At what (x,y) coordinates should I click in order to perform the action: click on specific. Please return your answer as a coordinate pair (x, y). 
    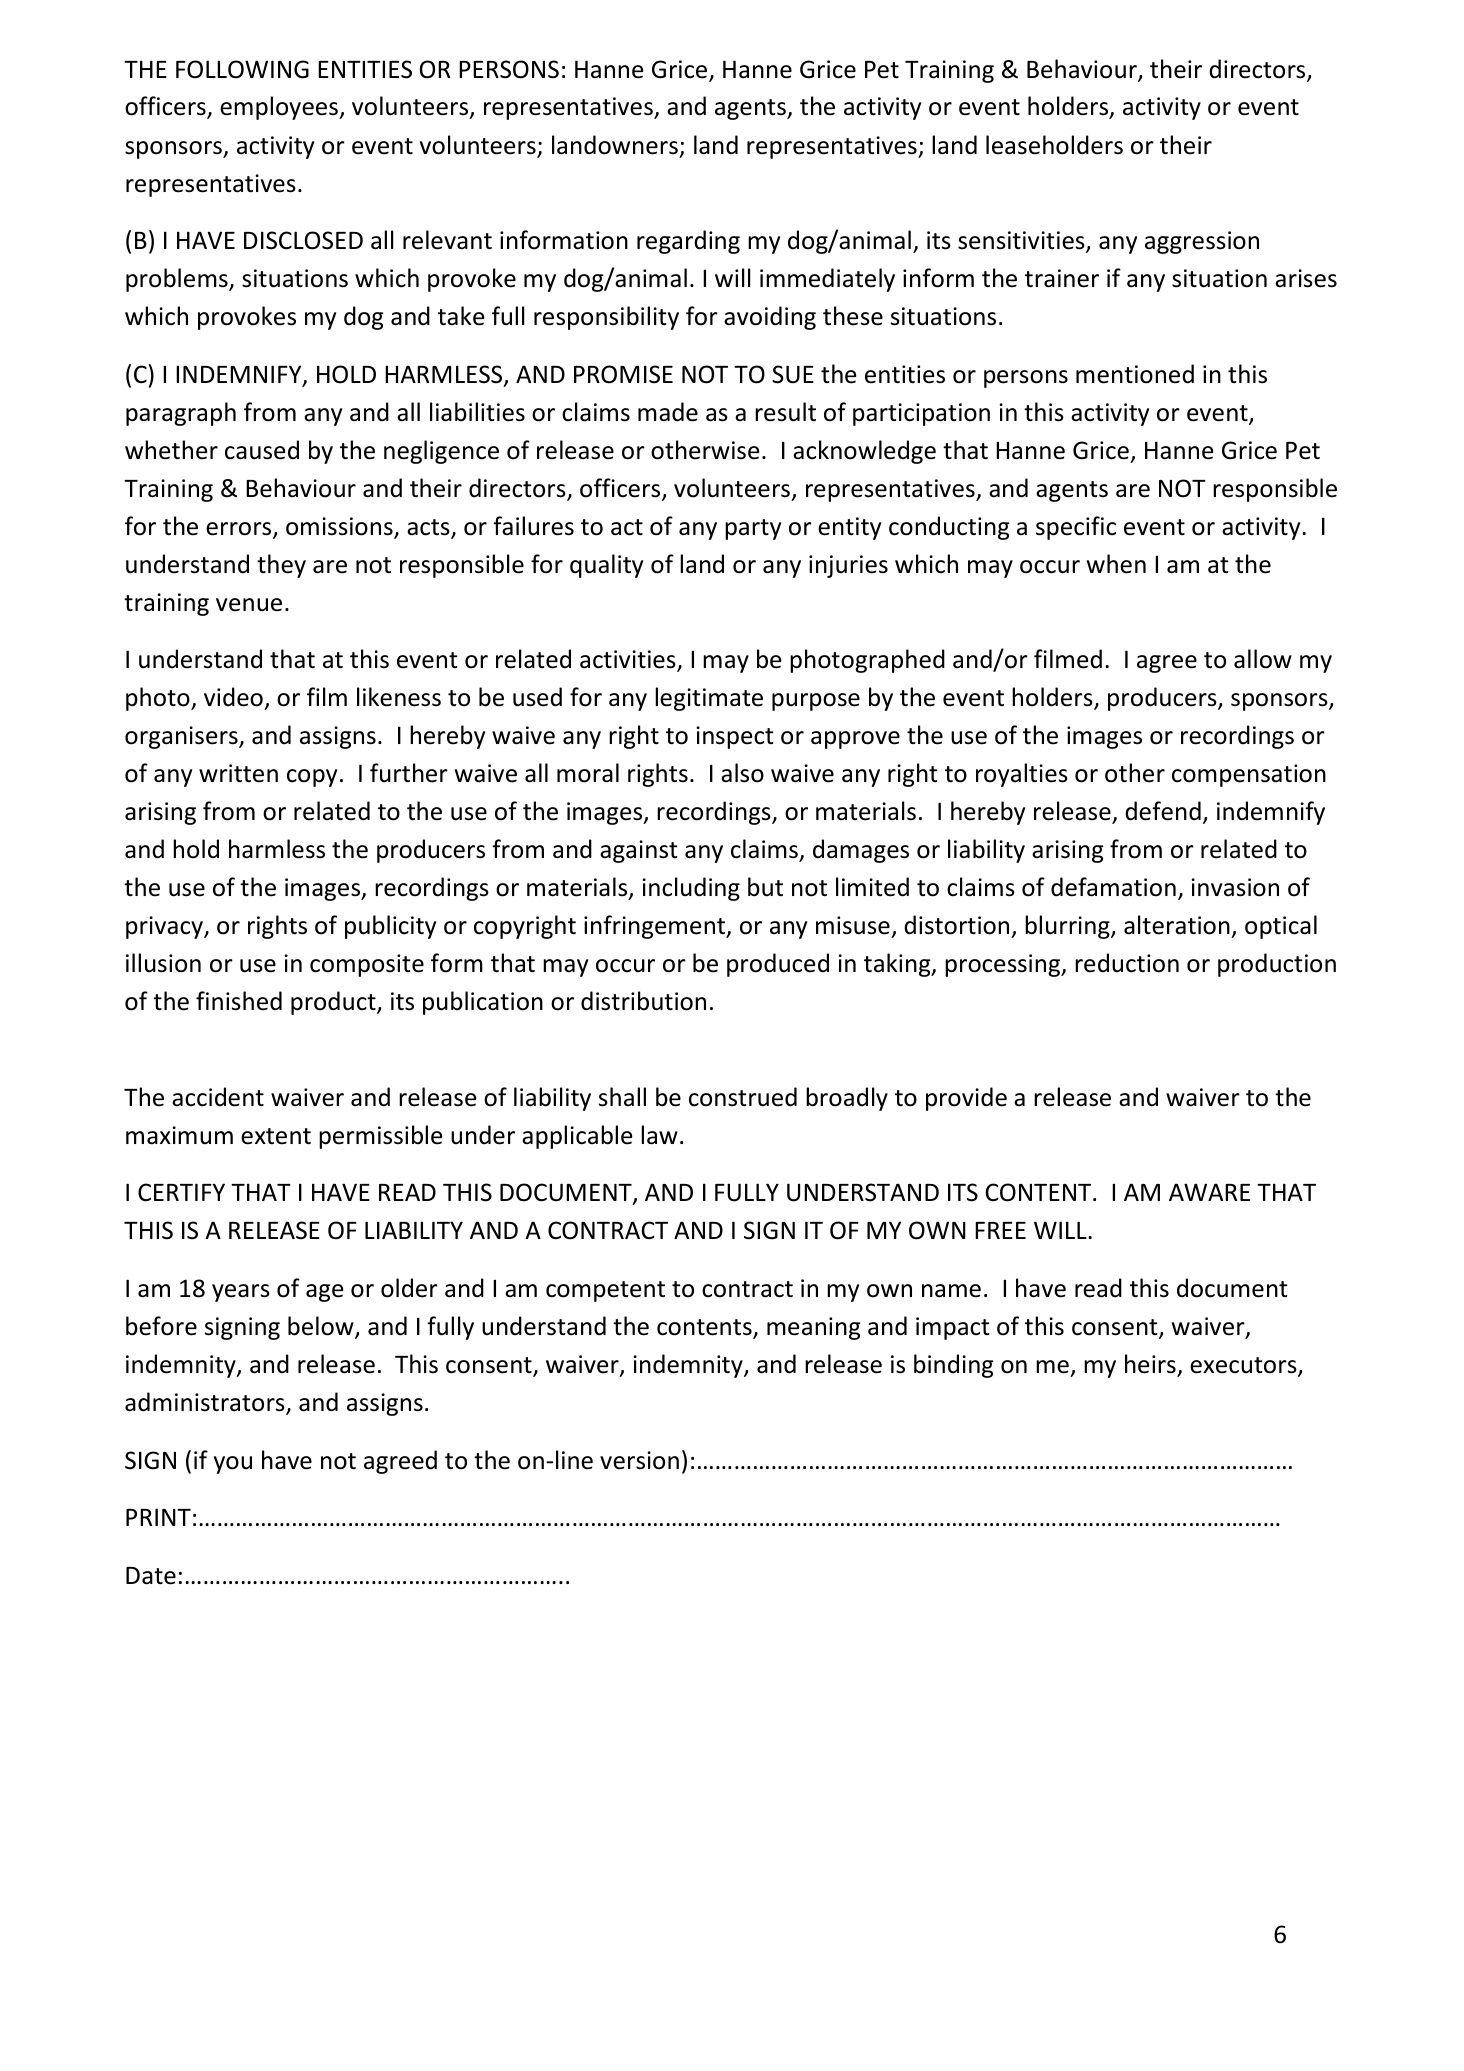
    Looking at the image, I should click on (1076, 528).
